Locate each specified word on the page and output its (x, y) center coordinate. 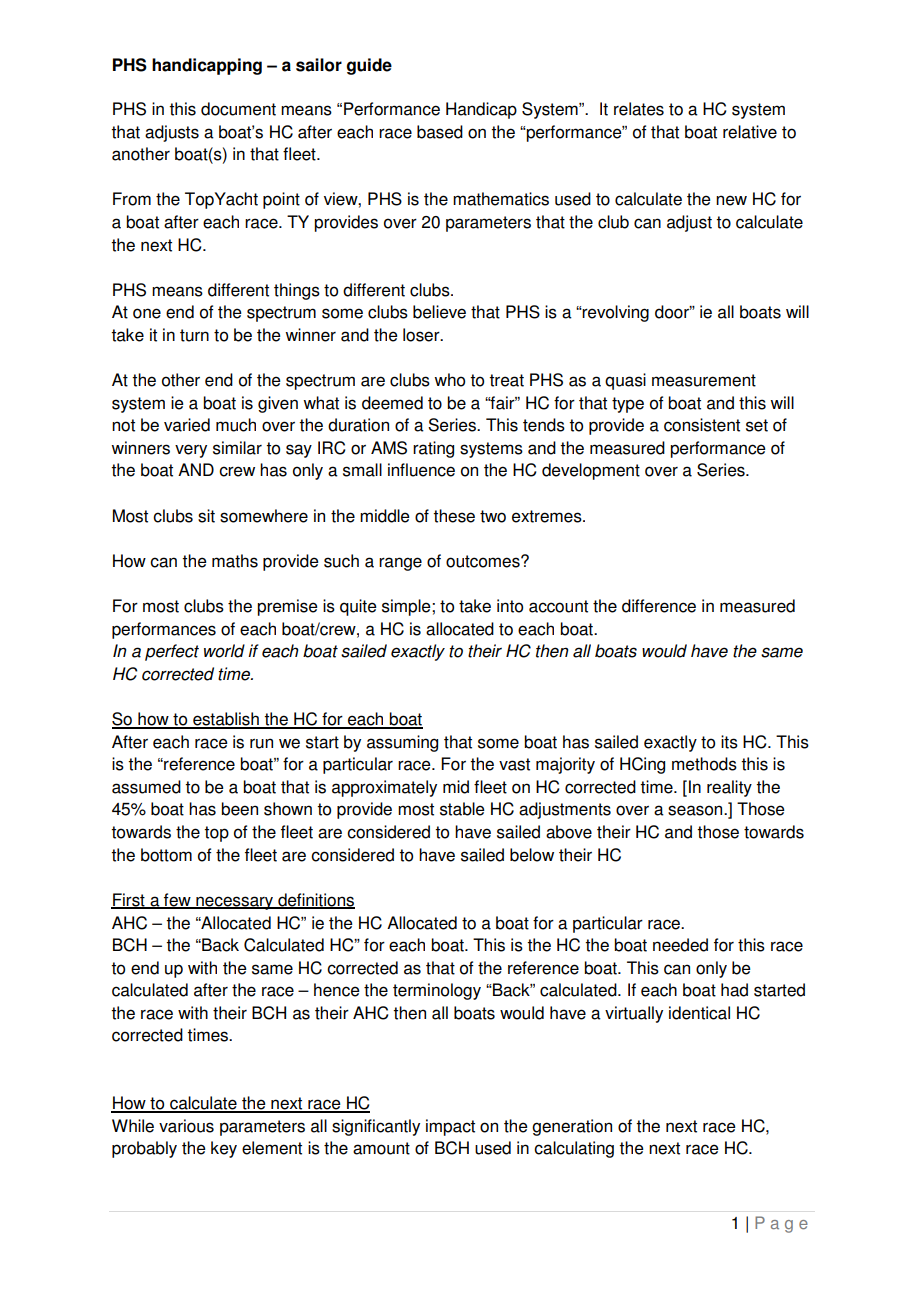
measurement (704, 380)
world (224, 651)
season (696, 810)
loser (422, 335)
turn (194, 335)
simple (407, 607)
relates (639, 109)
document (238, 109)
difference (659, 606)
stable (462, 809)
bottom (166, 855)
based (440, 132)
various (186, 1126)
